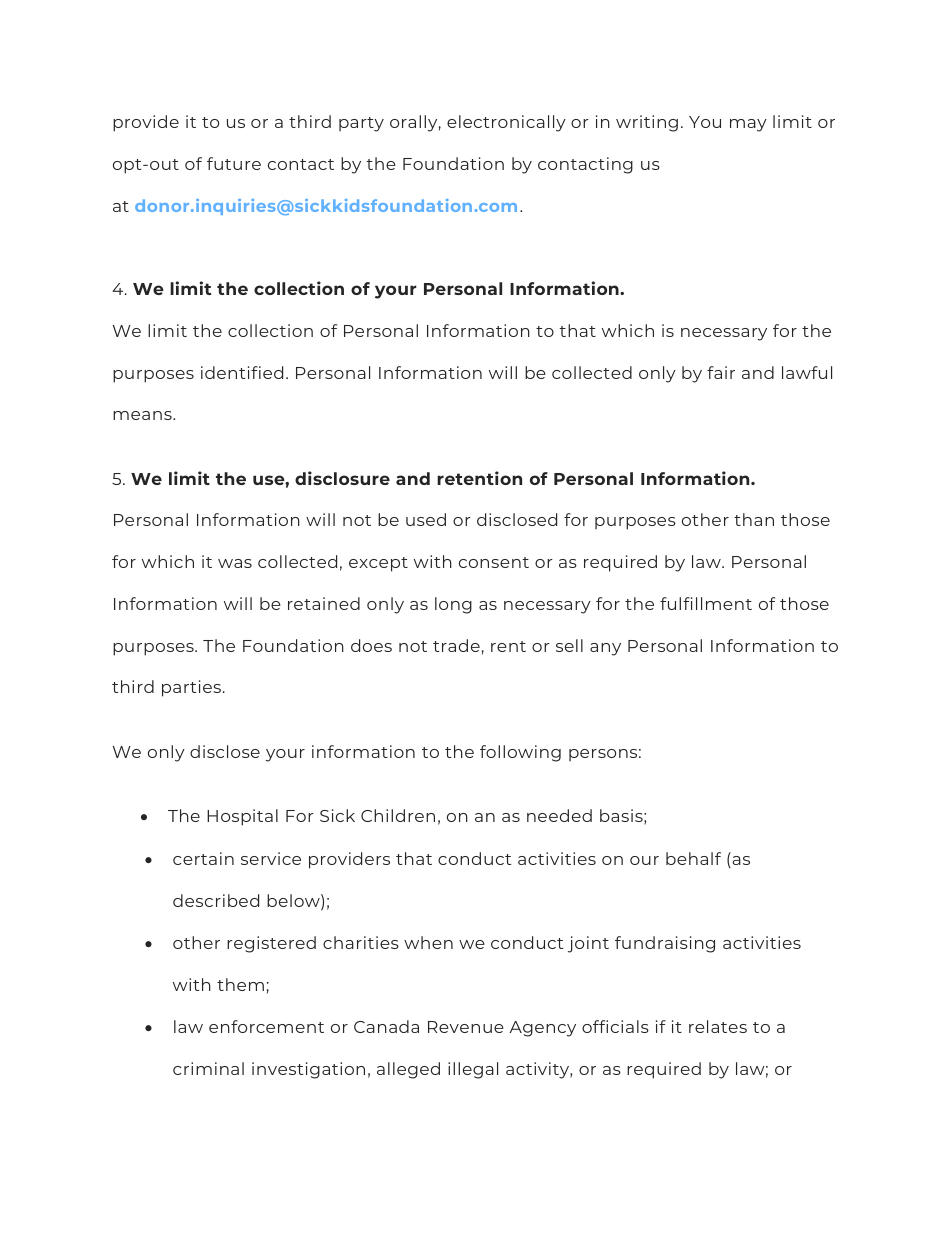 This page has width=952, height=1233. Describe the element at coordinates (506, 123) in the page. I see `electronically` at that location.
